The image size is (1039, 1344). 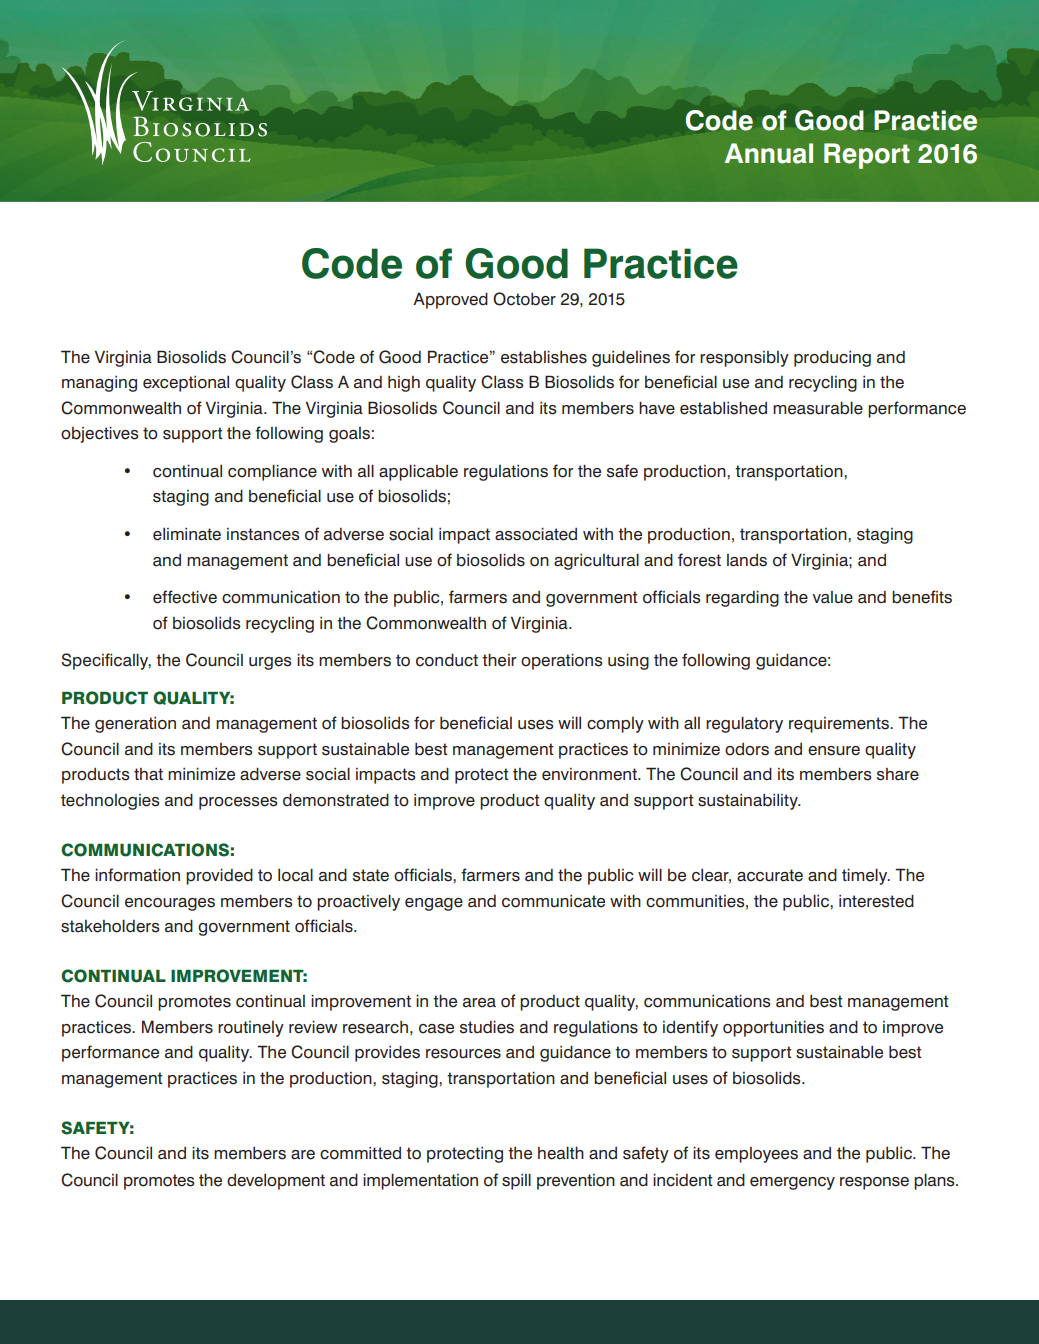 What do you see at coordinates (276, 1182) in the screenshot?
I see `development` at bounding box center [276, 1182].
